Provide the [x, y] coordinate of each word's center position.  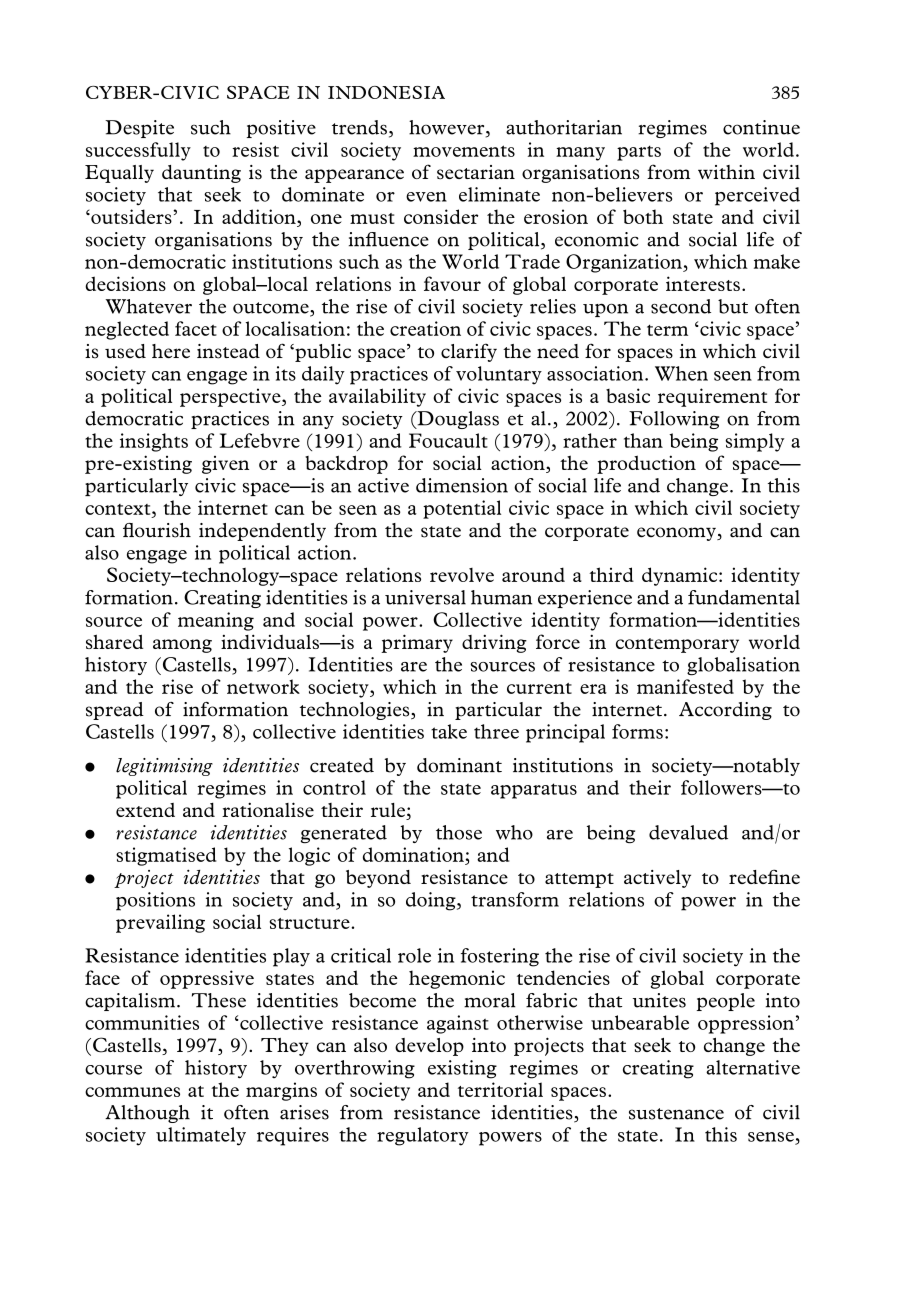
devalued [688, 832]
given [225, 465]
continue [761, 127]
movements [464, 151]
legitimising [164, 767]
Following [674, 420]
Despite [139, 129]
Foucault [448, 440]
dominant [459, 765]
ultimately [201, 1136]
